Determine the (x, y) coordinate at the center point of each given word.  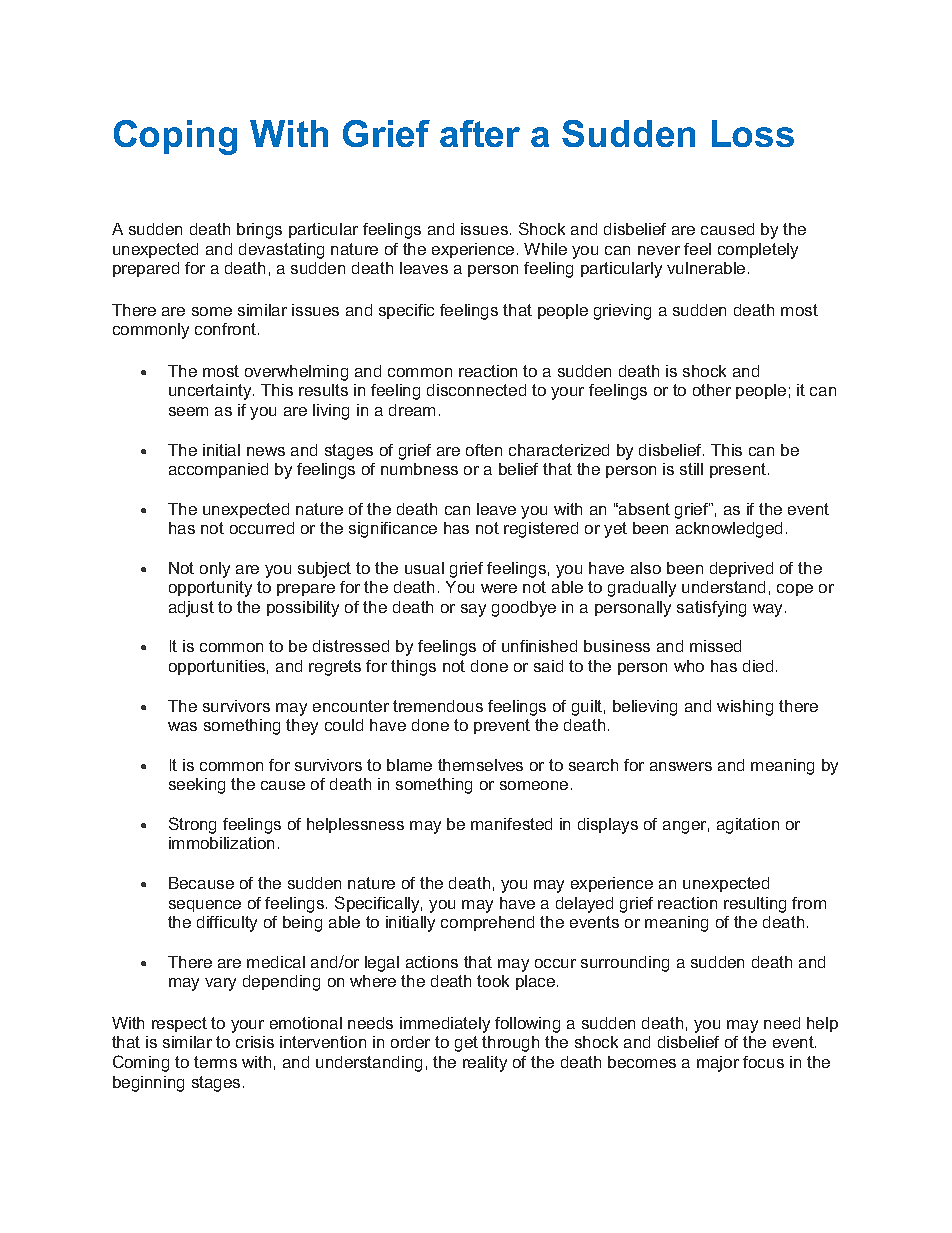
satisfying (711, 609)
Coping (175, 137)
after (480, 133)
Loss (753, 133)
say (473, 610)
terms (215, 1062)
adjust (191, 609)
